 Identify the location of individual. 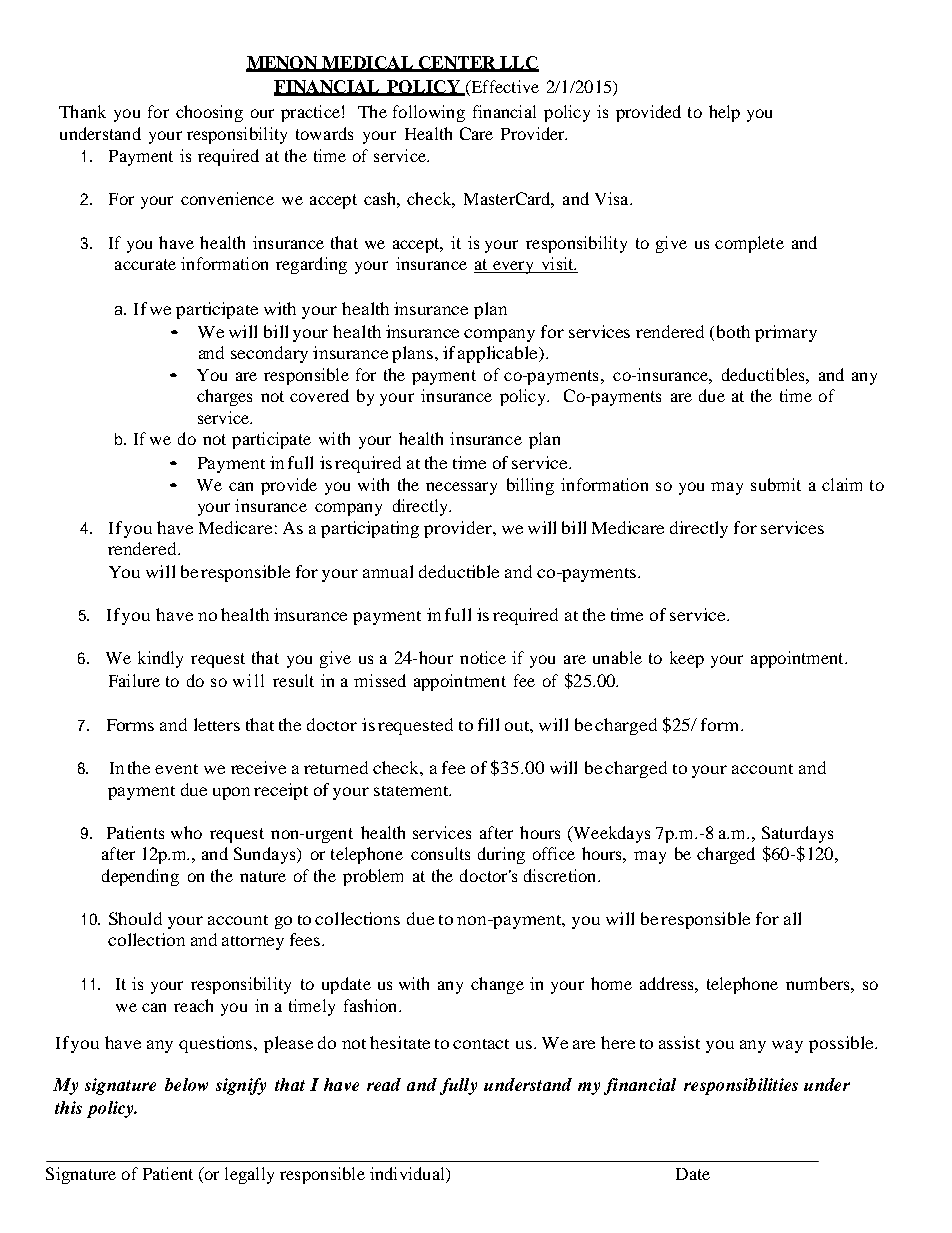
(408, 1175).
